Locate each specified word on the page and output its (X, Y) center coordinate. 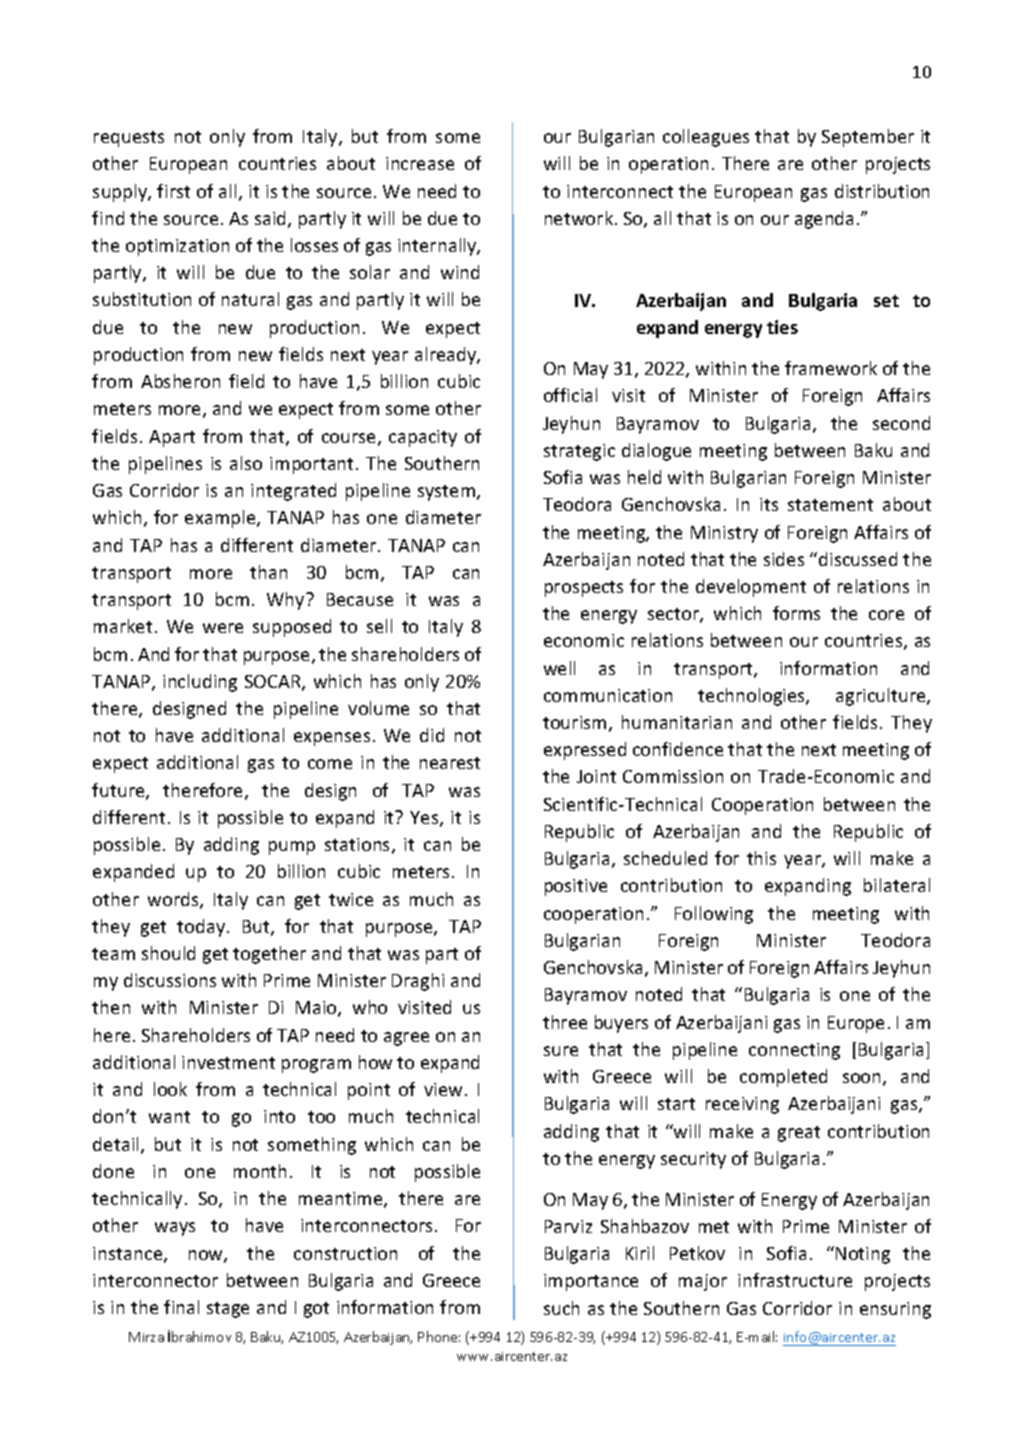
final (181, 1307)
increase (420, 163)
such (561, 1308)
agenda (824, 220)
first (173, 191)
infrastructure (795, 1280)
